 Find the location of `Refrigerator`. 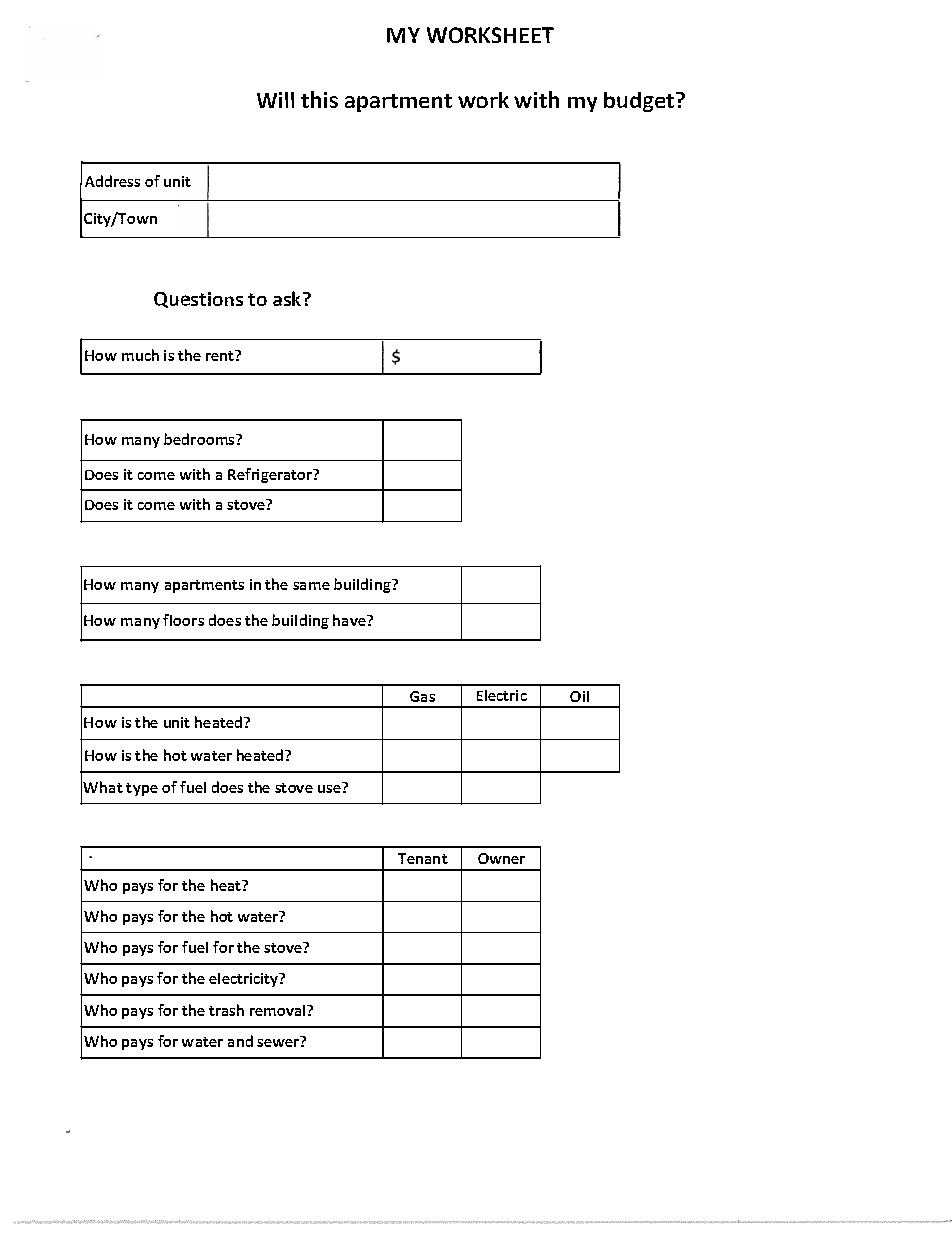

Refrigerator is located at coordinates (271, 475).
